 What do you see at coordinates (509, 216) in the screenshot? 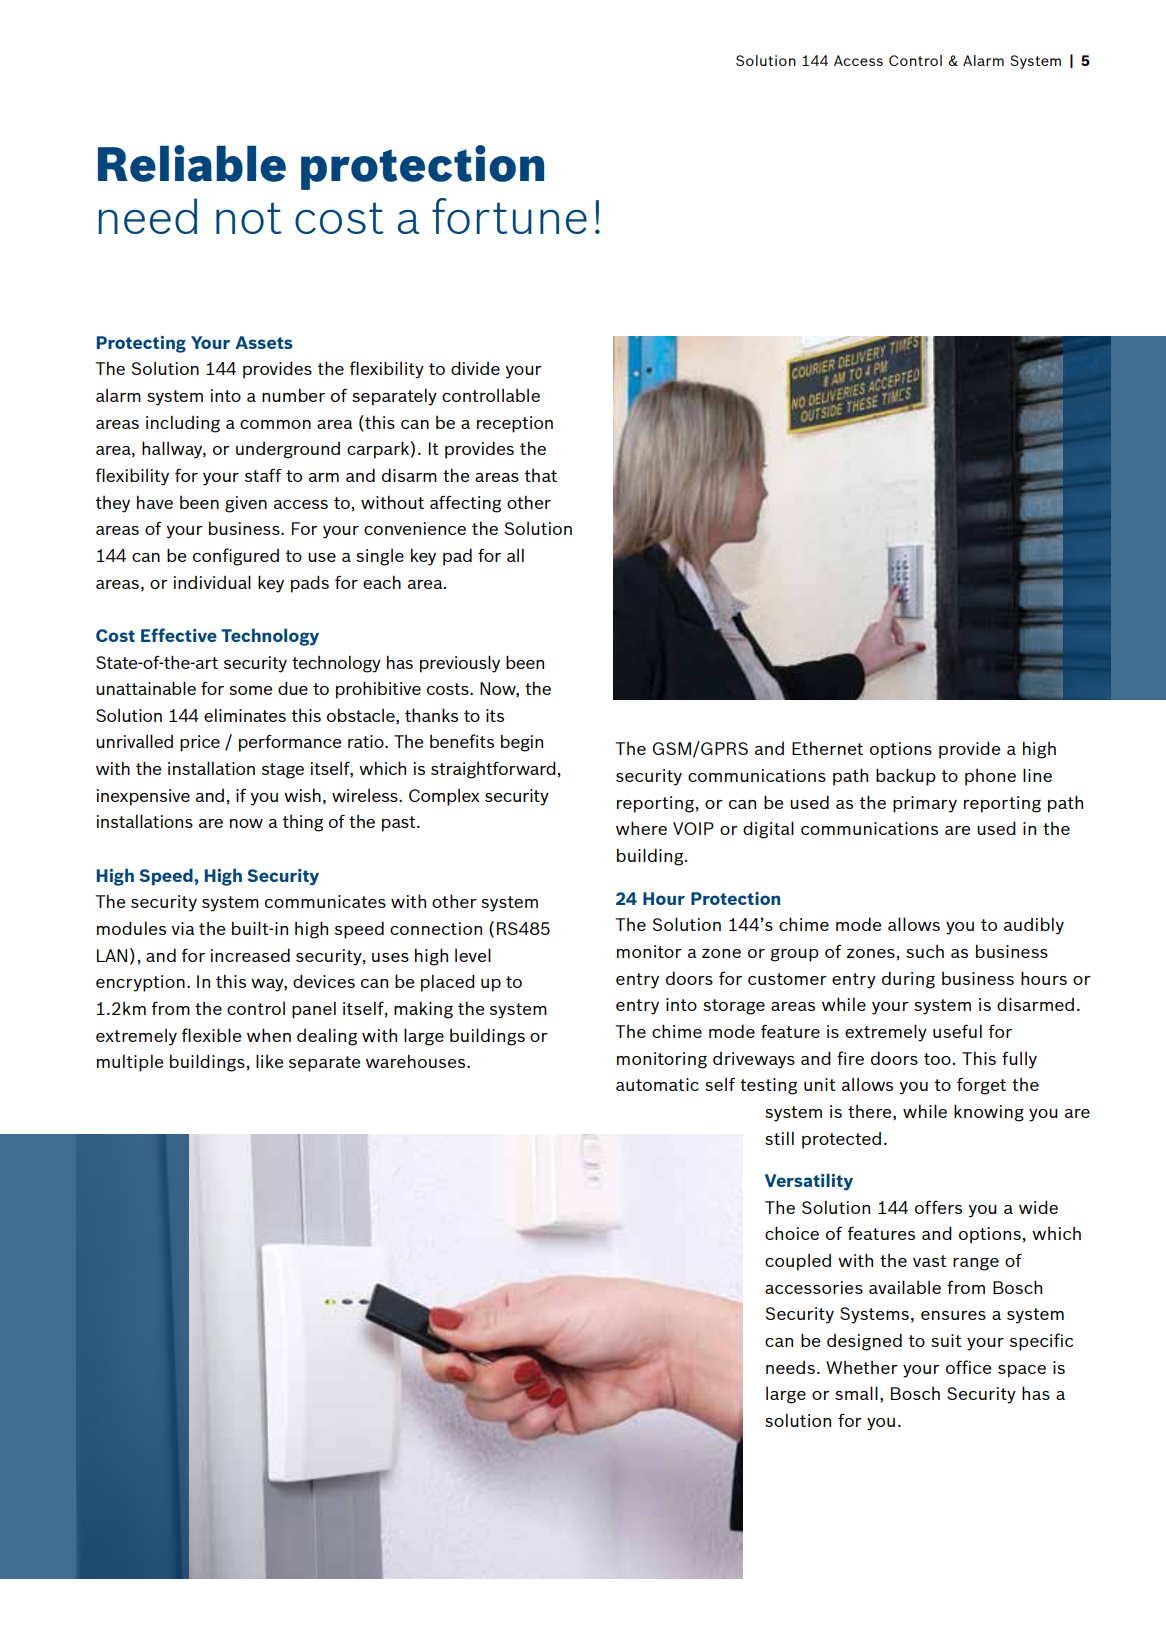
I see `fortune` at bounding box center [509, 216].
